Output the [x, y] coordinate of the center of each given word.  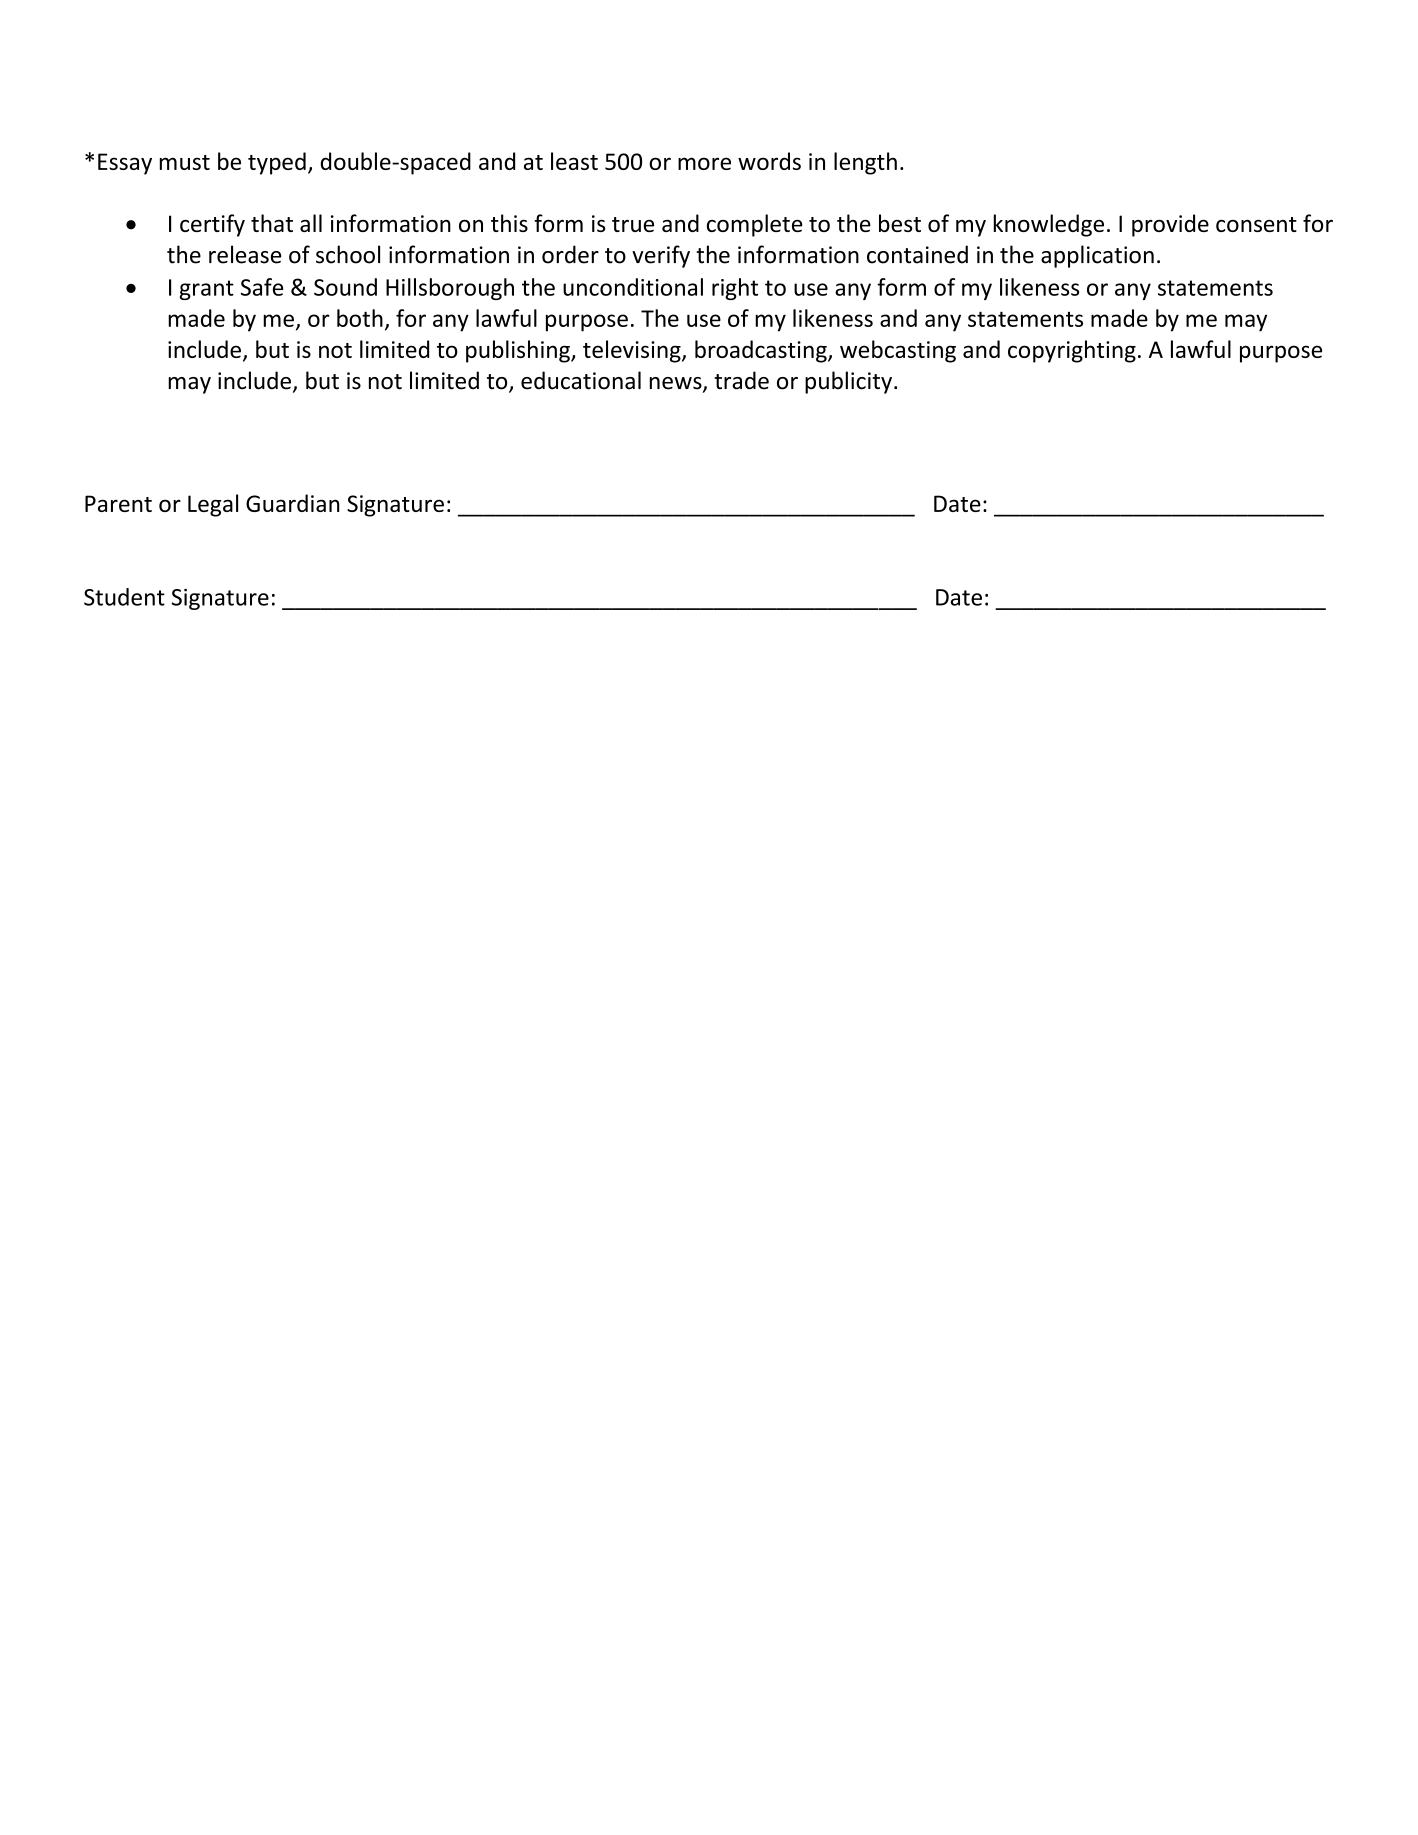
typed [277, 163]
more [704, 163]
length [865, 163]
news [677, 384]
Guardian [293, 503]
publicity [848, 382]
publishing [519, 351]
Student [124, 597]
